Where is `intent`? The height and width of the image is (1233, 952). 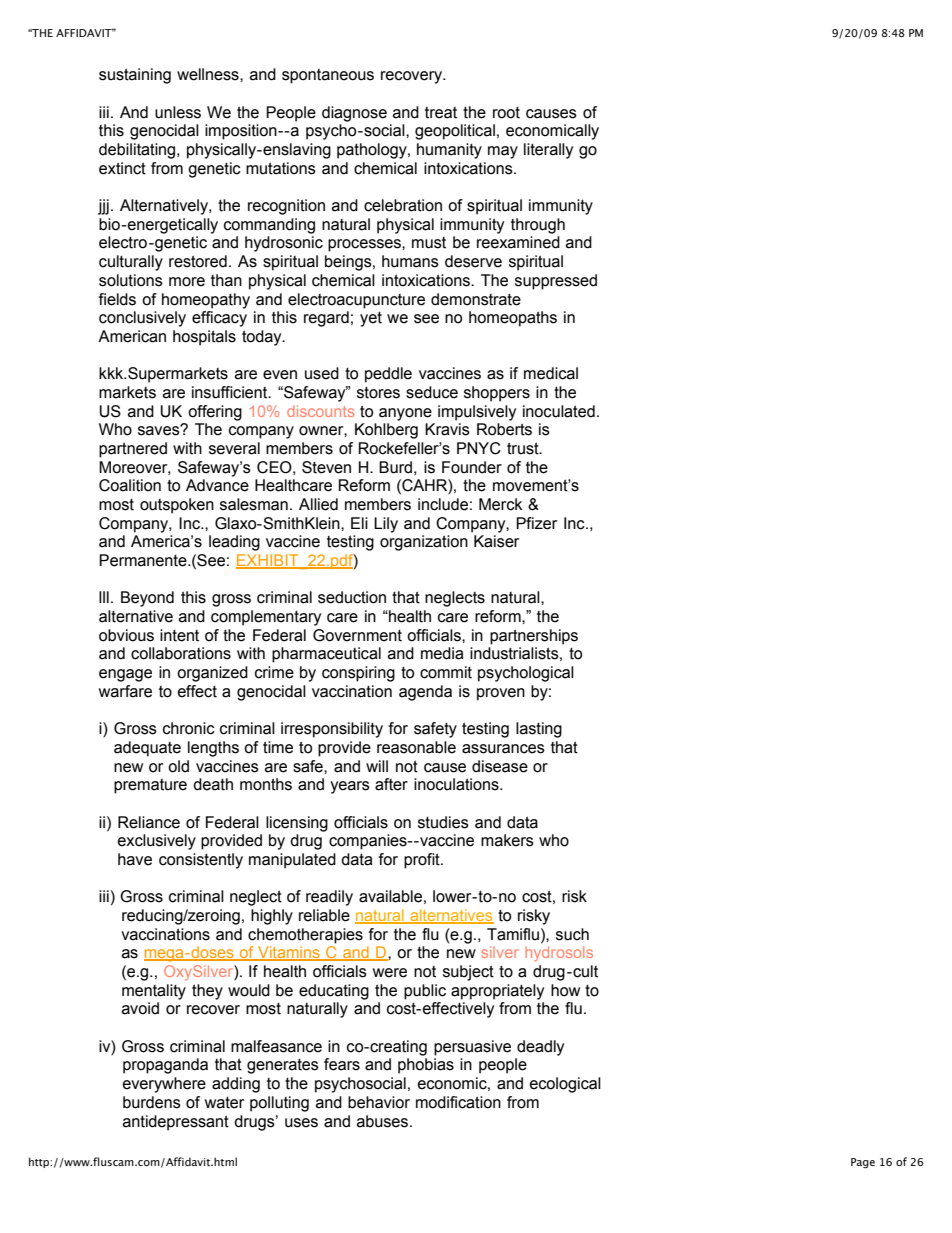
intent is located at coordinates (179, 635).
